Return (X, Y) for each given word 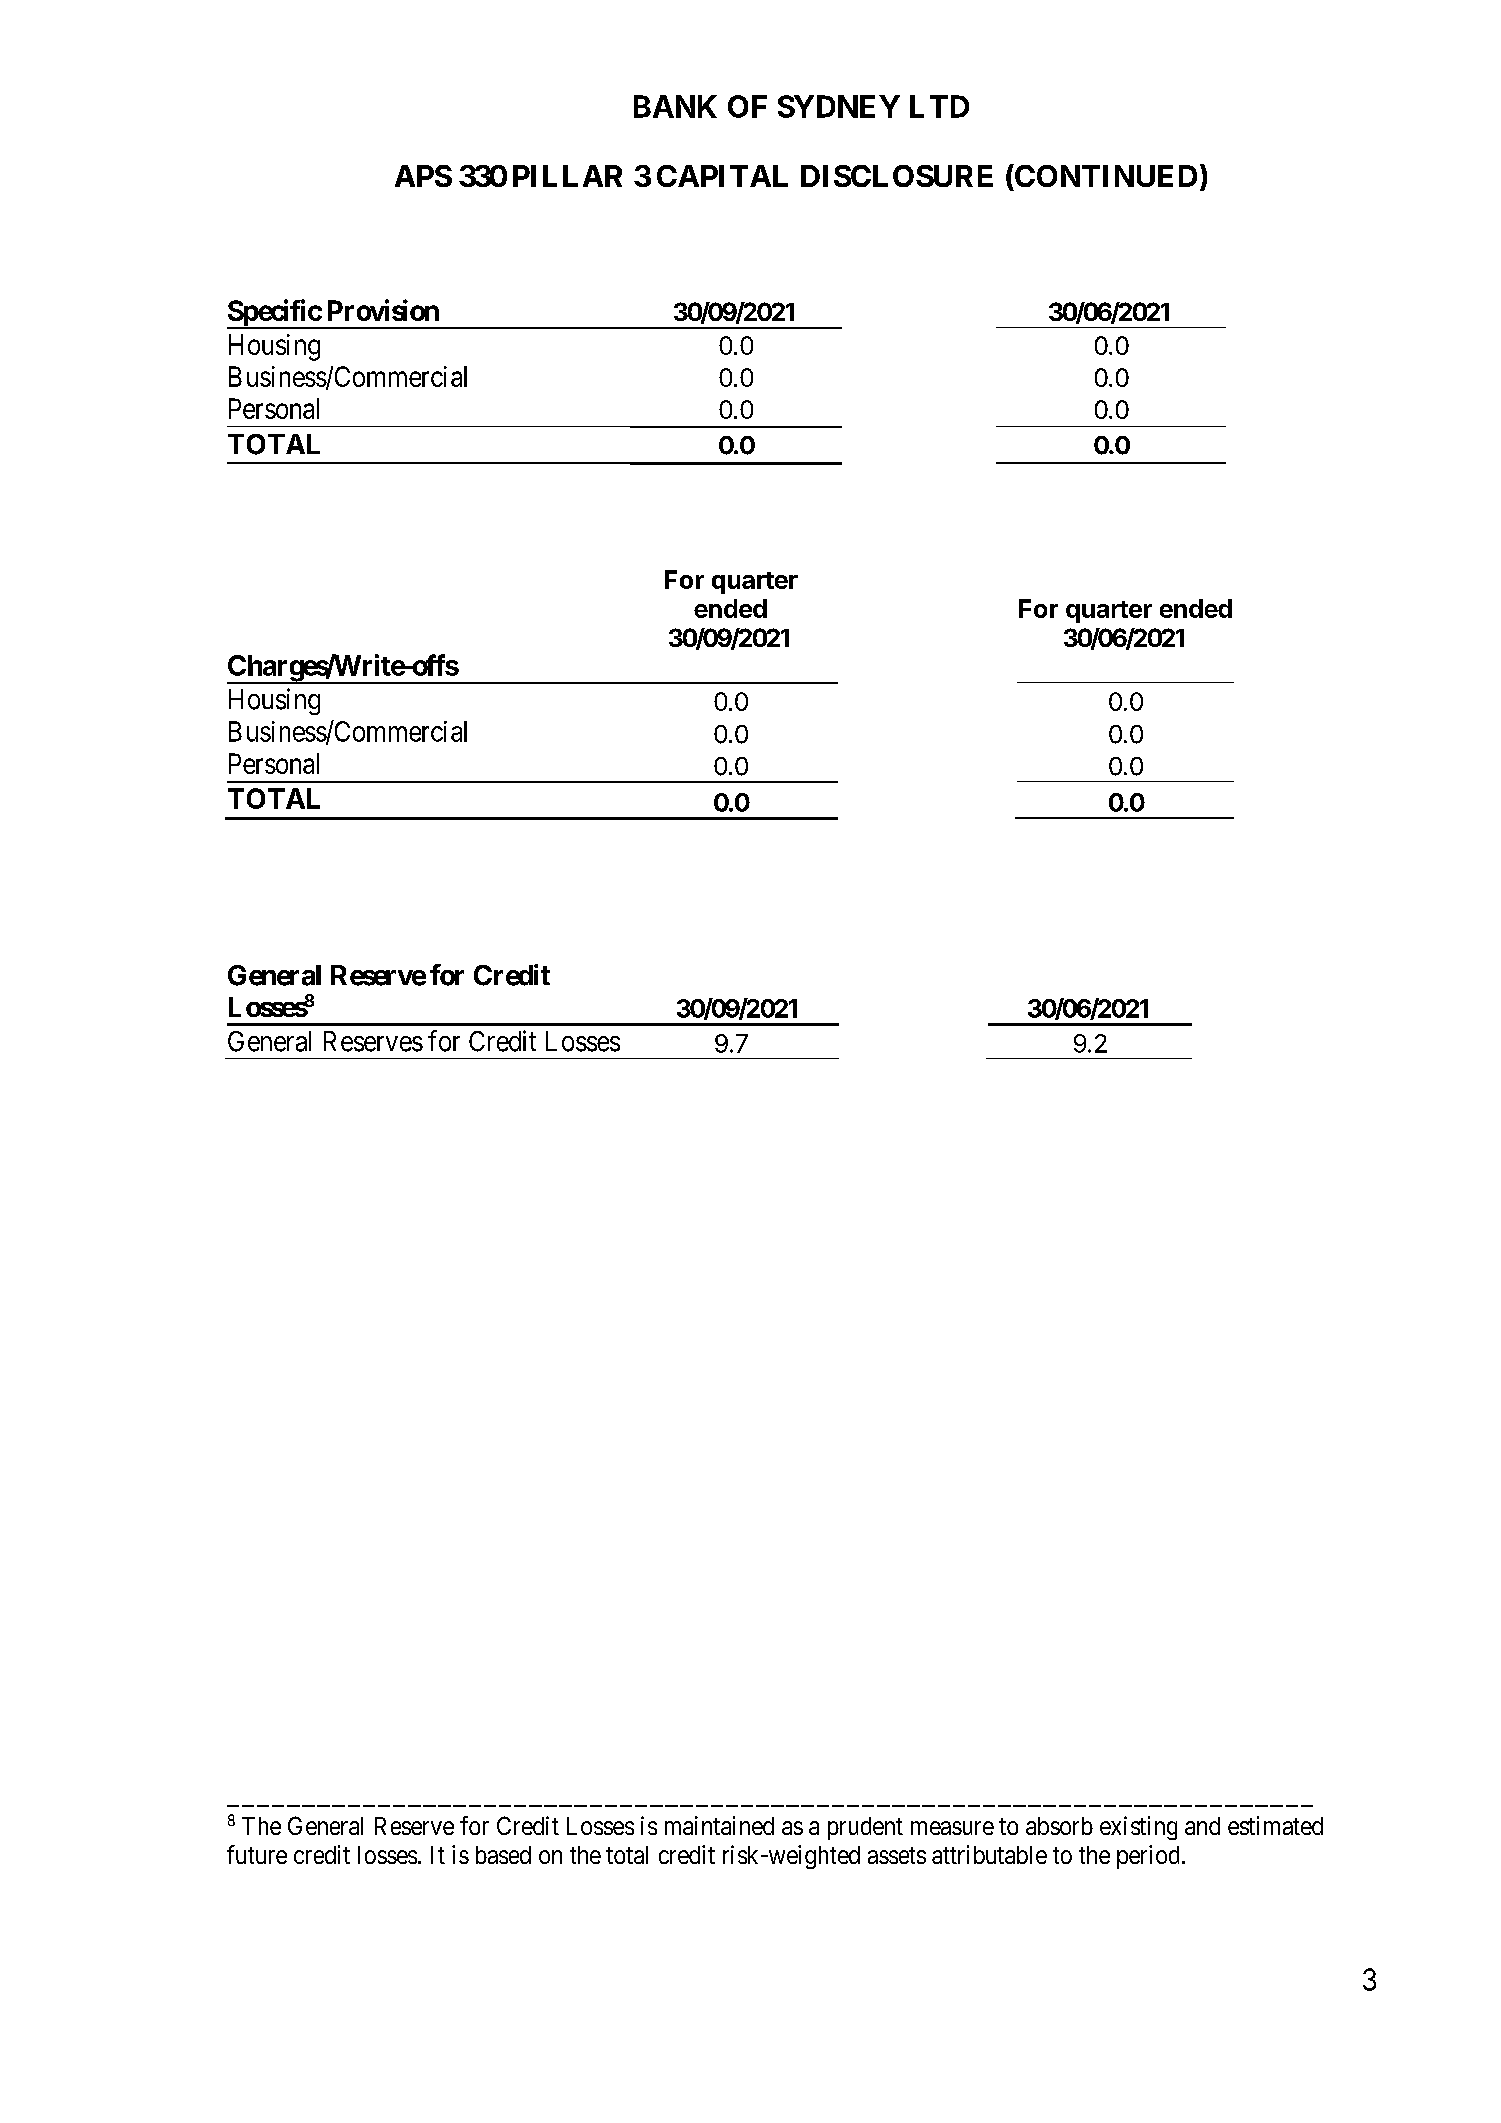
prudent (865, 1828)
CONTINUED (1105, 175)
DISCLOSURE (897, 176)
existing (1138, 1828)
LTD (939, 106)
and (1202, 1826)
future (257, 1854)
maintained (719, 1825)
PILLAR (567, 176)
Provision (383, 310)
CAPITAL (722, 176)
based (503, 1855)
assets (897, 1855)
